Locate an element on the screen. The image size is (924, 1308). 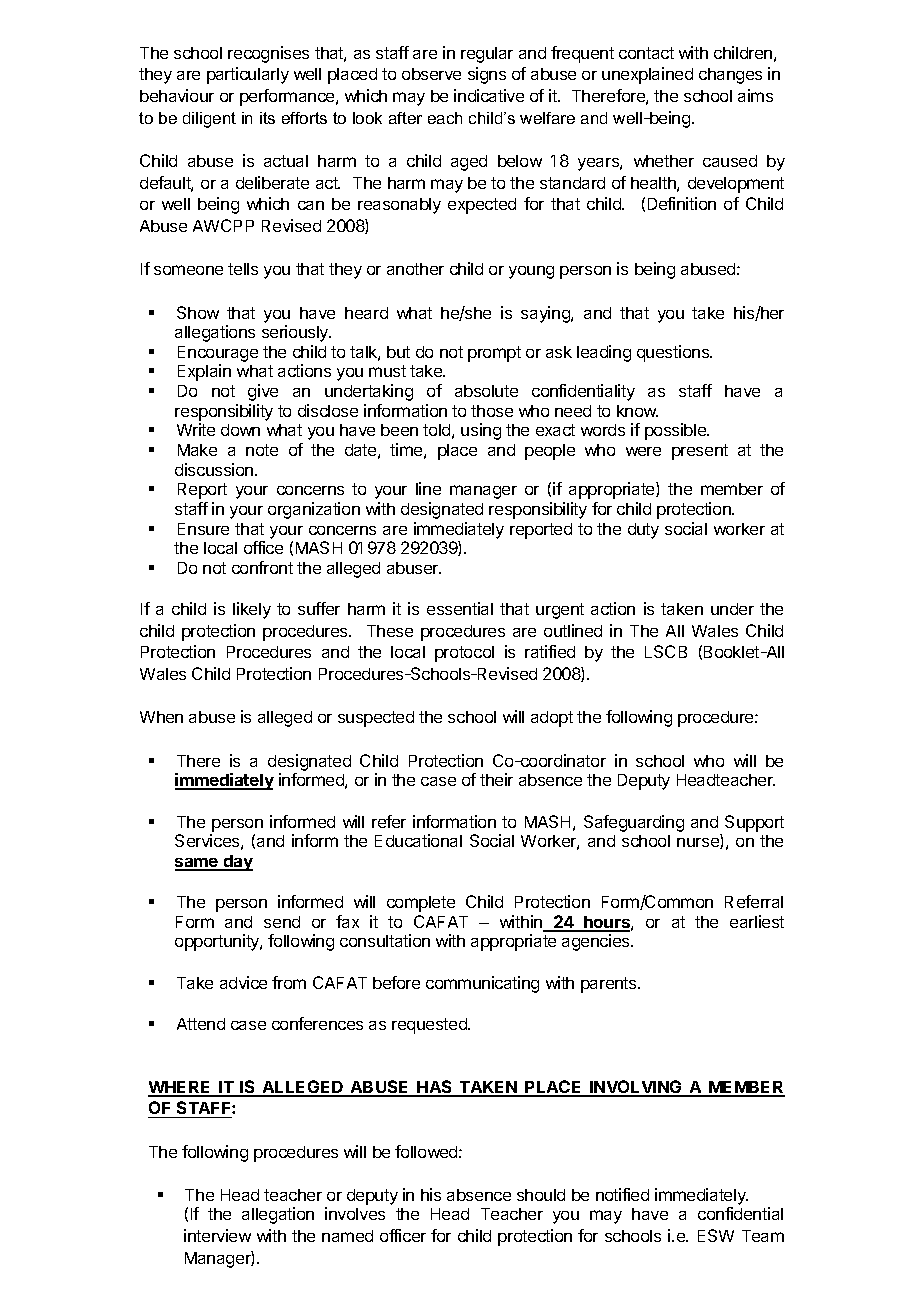
protocol is located at coordinates (464, 654).
